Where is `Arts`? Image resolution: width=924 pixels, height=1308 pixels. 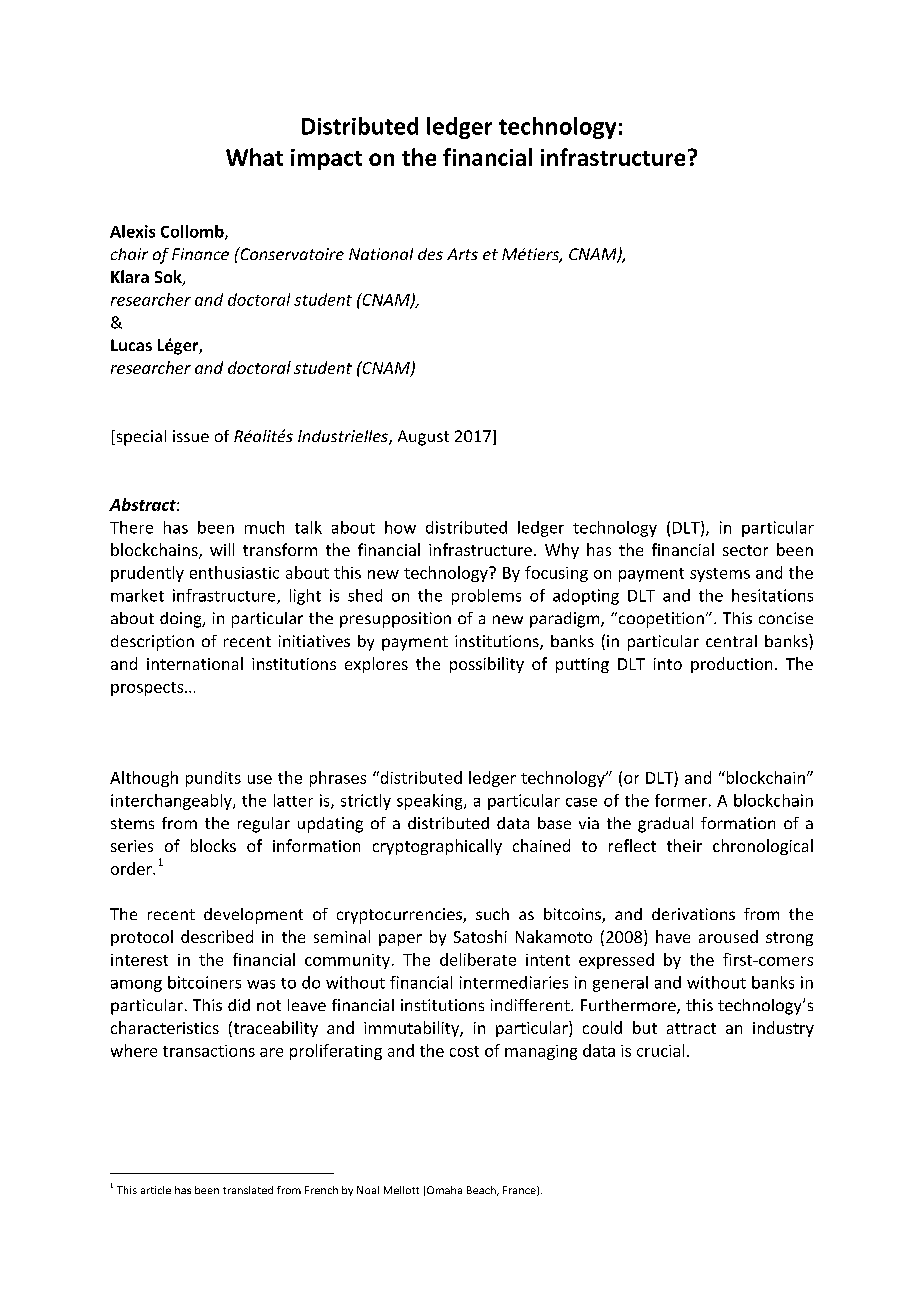 Arts is located at coordinates (462, 254).
